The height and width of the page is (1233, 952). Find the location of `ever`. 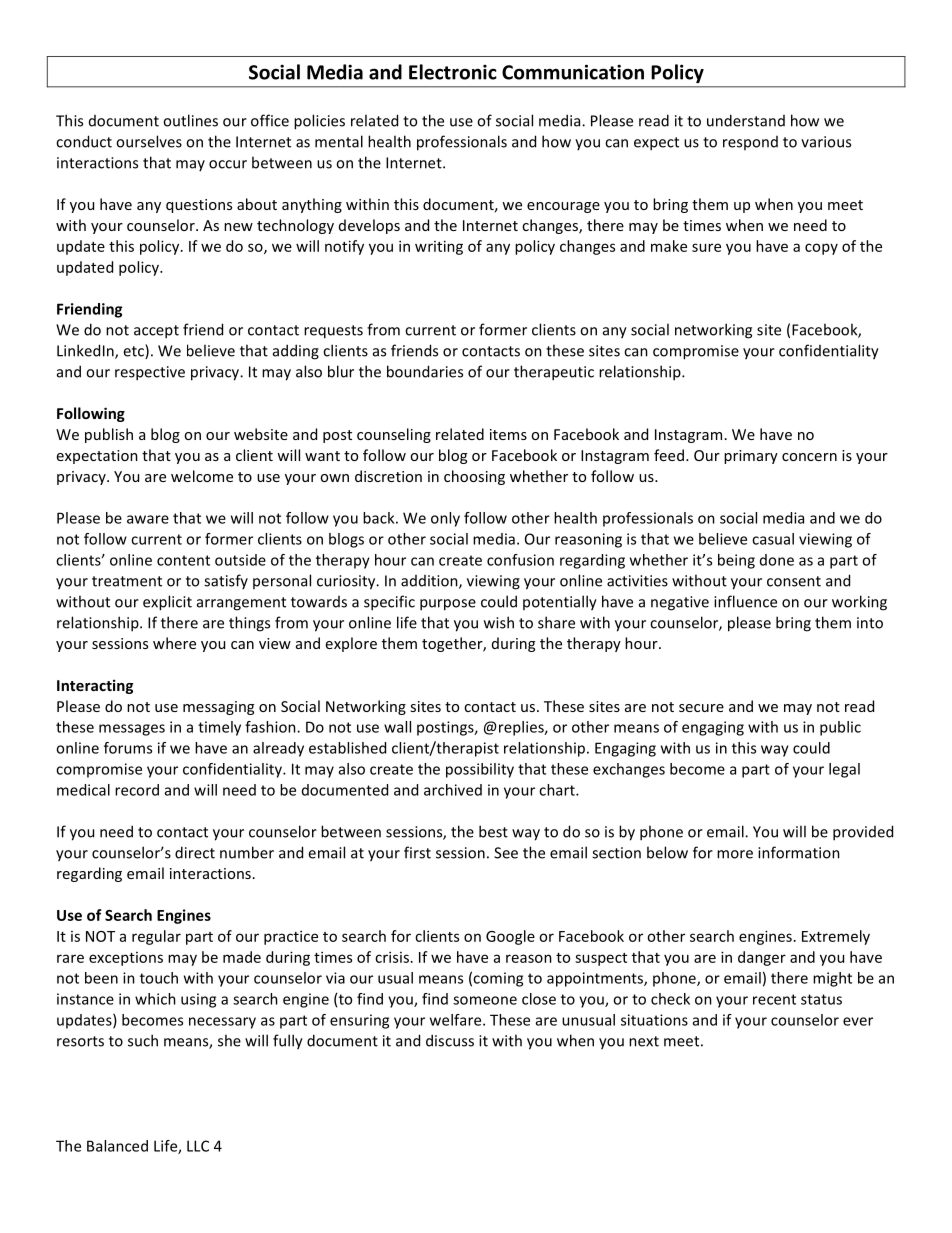

ever is located at coordinates (858, 1021).
